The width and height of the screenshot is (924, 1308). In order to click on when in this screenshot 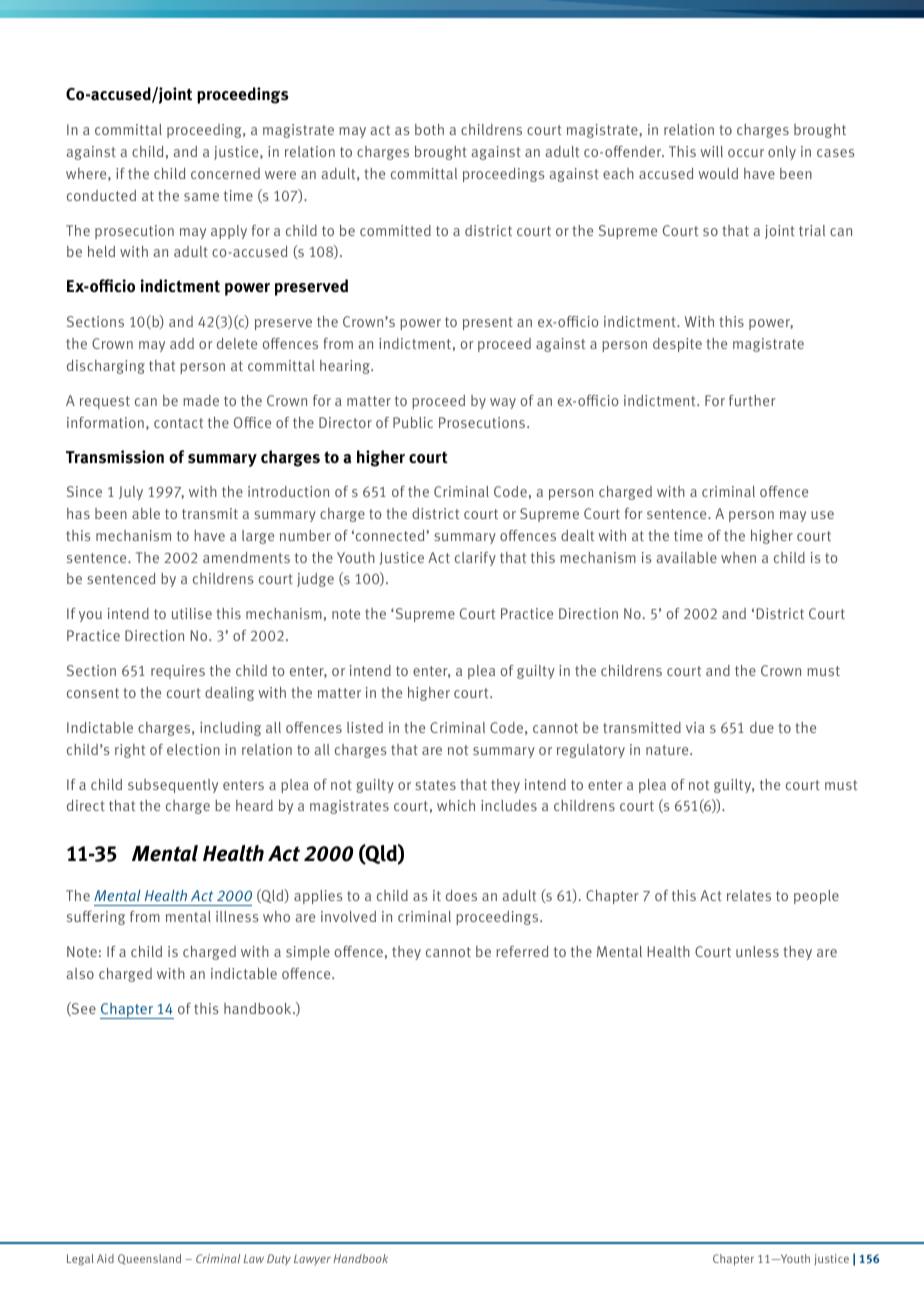, I will do `click(738, 557)`.
